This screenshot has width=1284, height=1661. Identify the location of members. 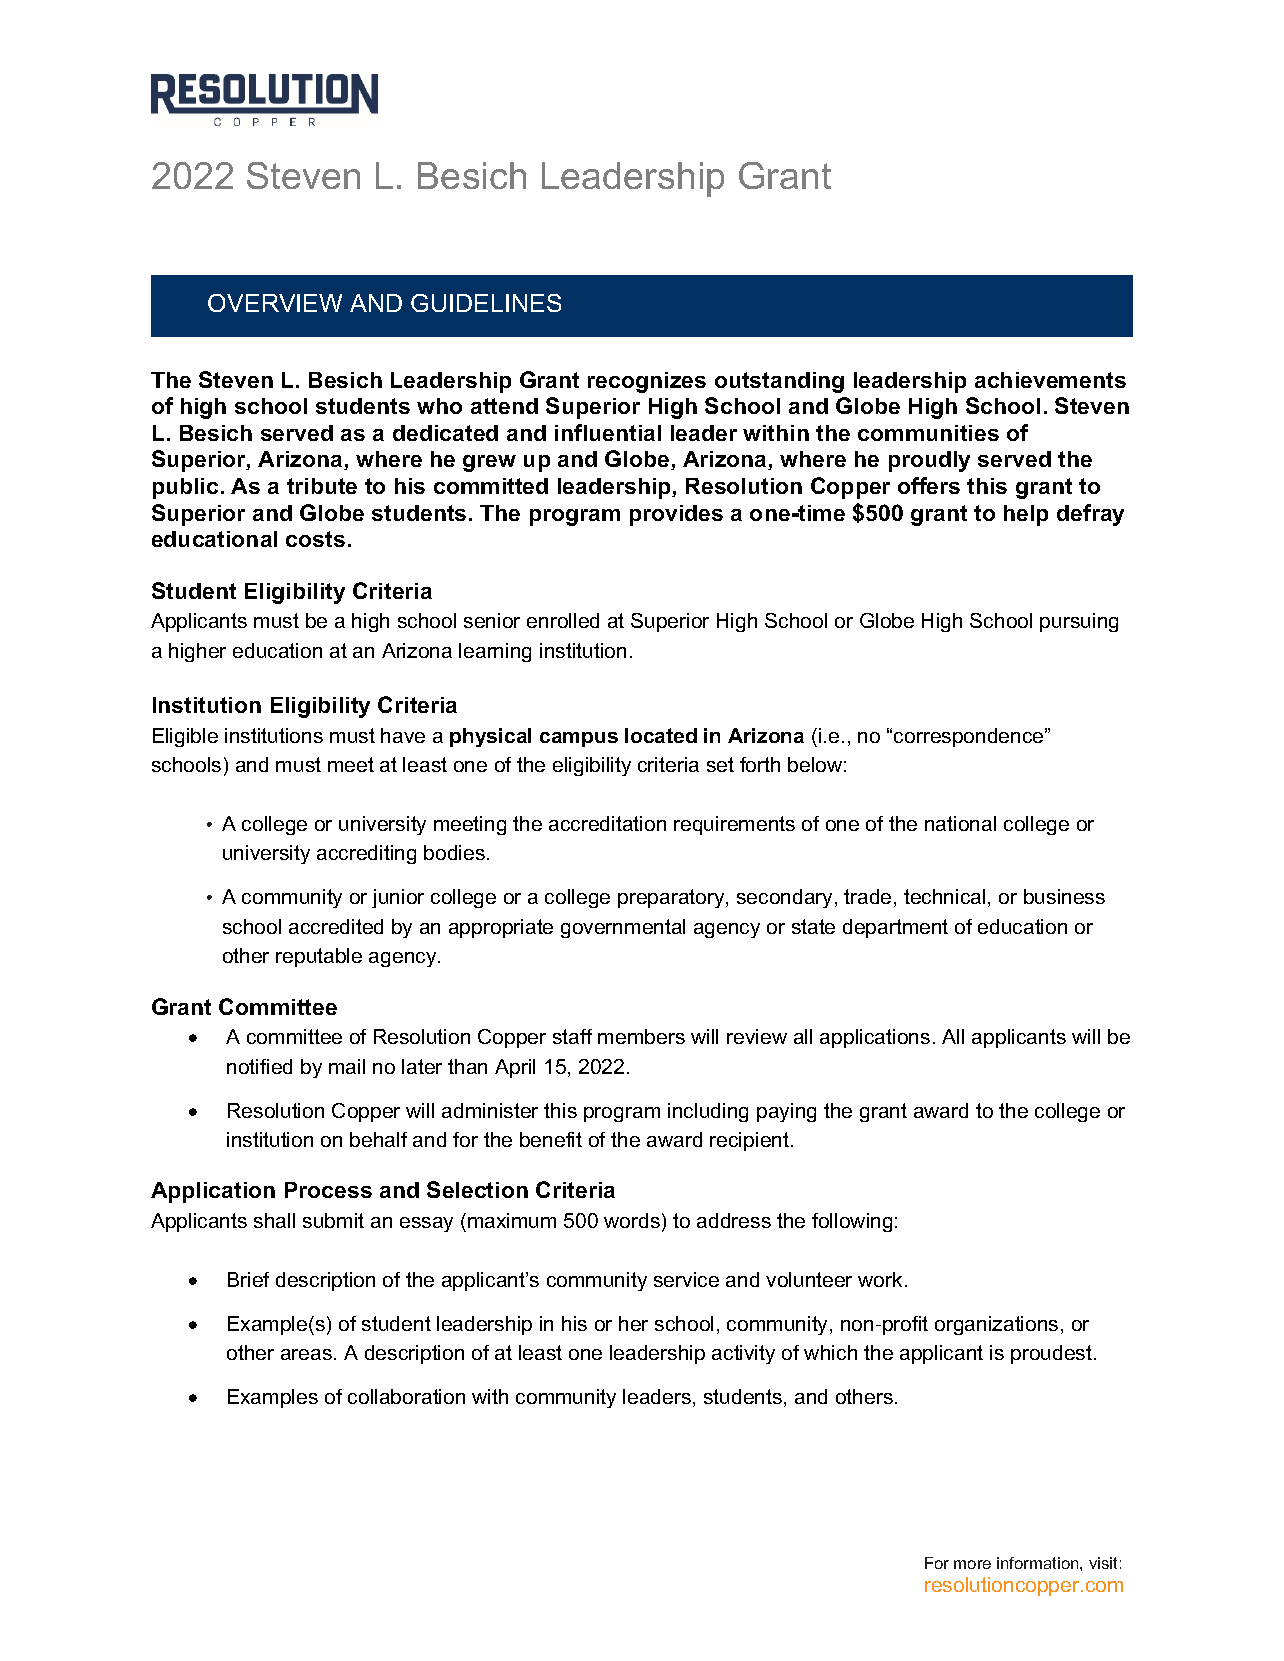
(641, 1036).
